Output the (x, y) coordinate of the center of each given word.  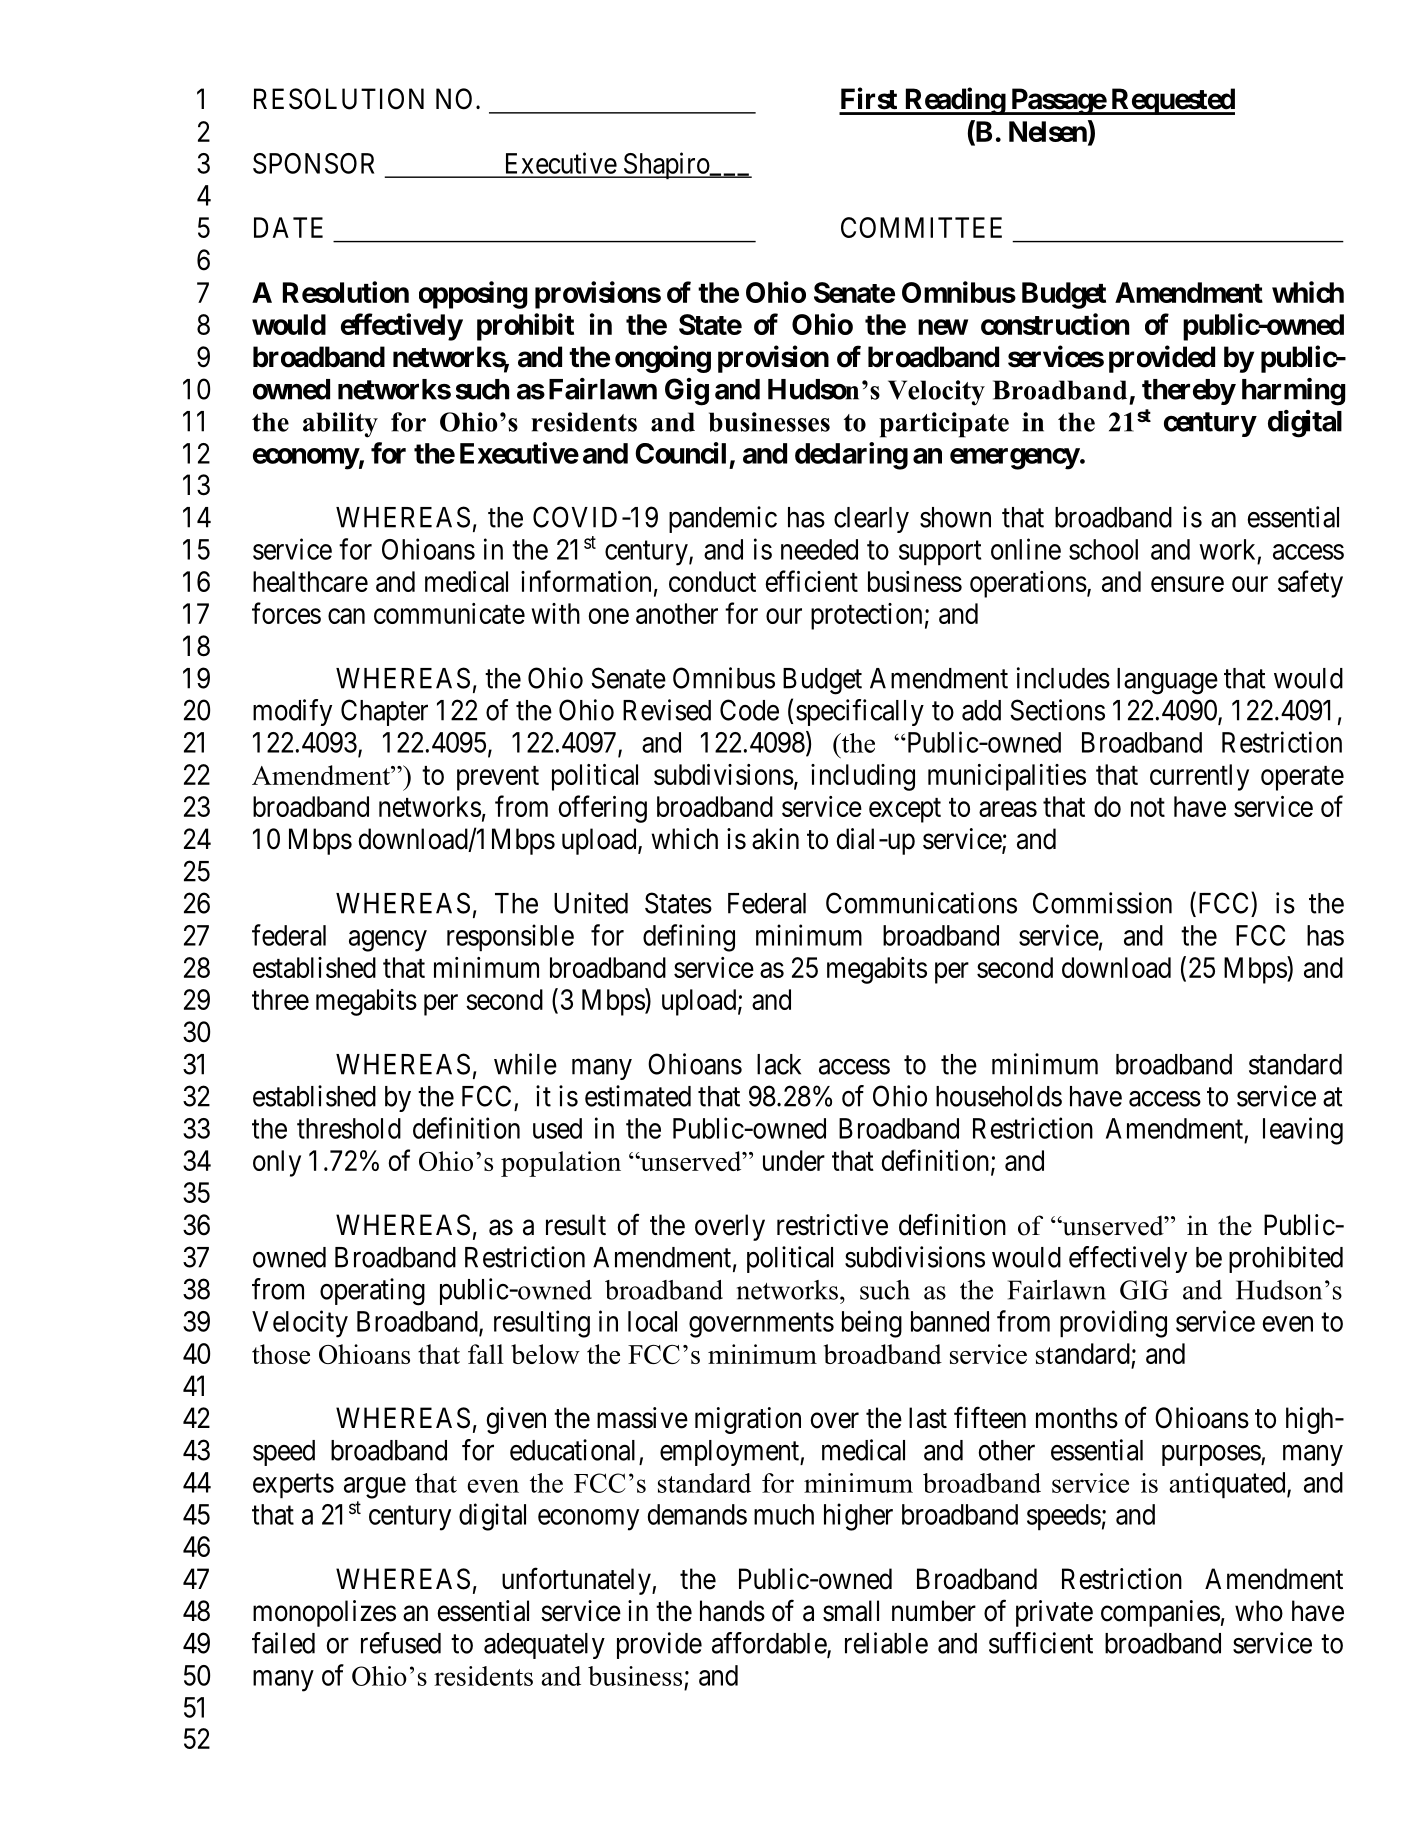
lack (779, 1064)
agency (388, 941)
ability (340, 425)
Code (749, 710)
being (872, 1324)
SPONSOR (313, 163)
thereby (1188, 392)
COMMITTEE (921, 227)
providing (1113, 1324)
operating (372, 1292)
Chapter (384, 712)
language (1167, 681)
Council (680, 453)
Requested (1172, 101)
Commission (1102, 903)
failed (283, 1643)
